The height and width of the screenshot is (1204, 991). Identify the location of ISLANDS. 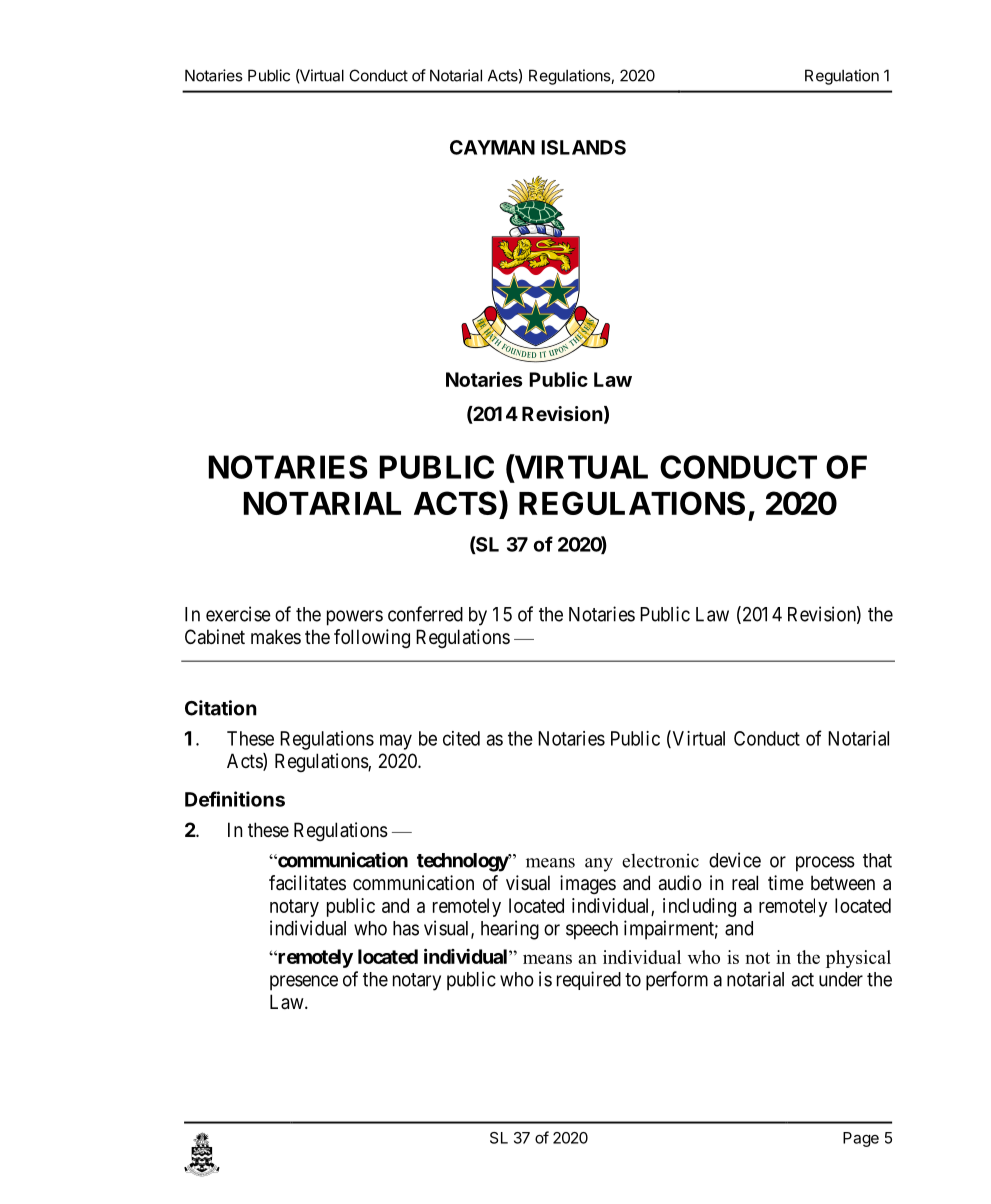
(583, 147).
